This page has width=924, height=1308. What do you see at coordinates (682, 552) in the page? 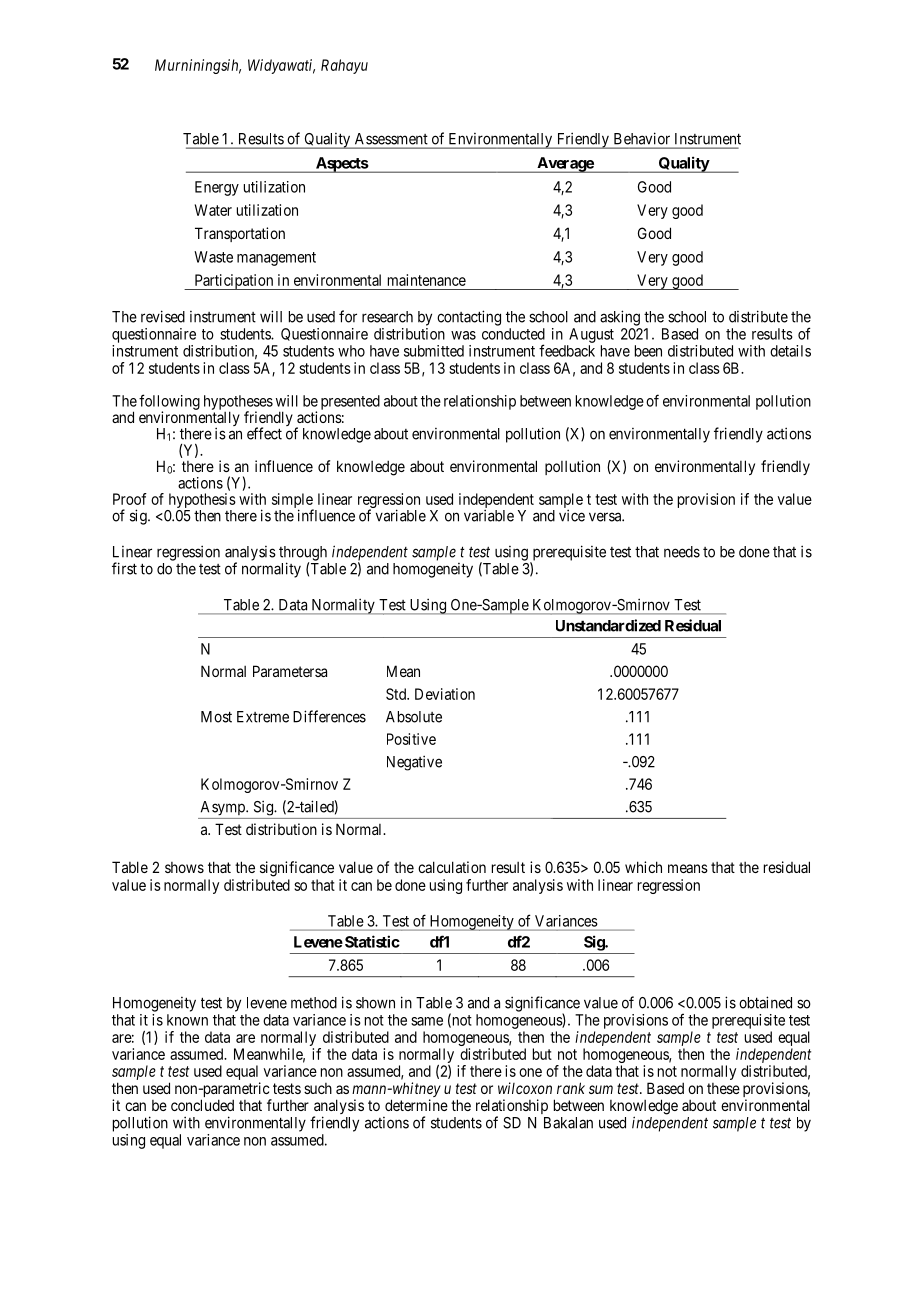
I see `needs` at bounding box center [682, 552].
